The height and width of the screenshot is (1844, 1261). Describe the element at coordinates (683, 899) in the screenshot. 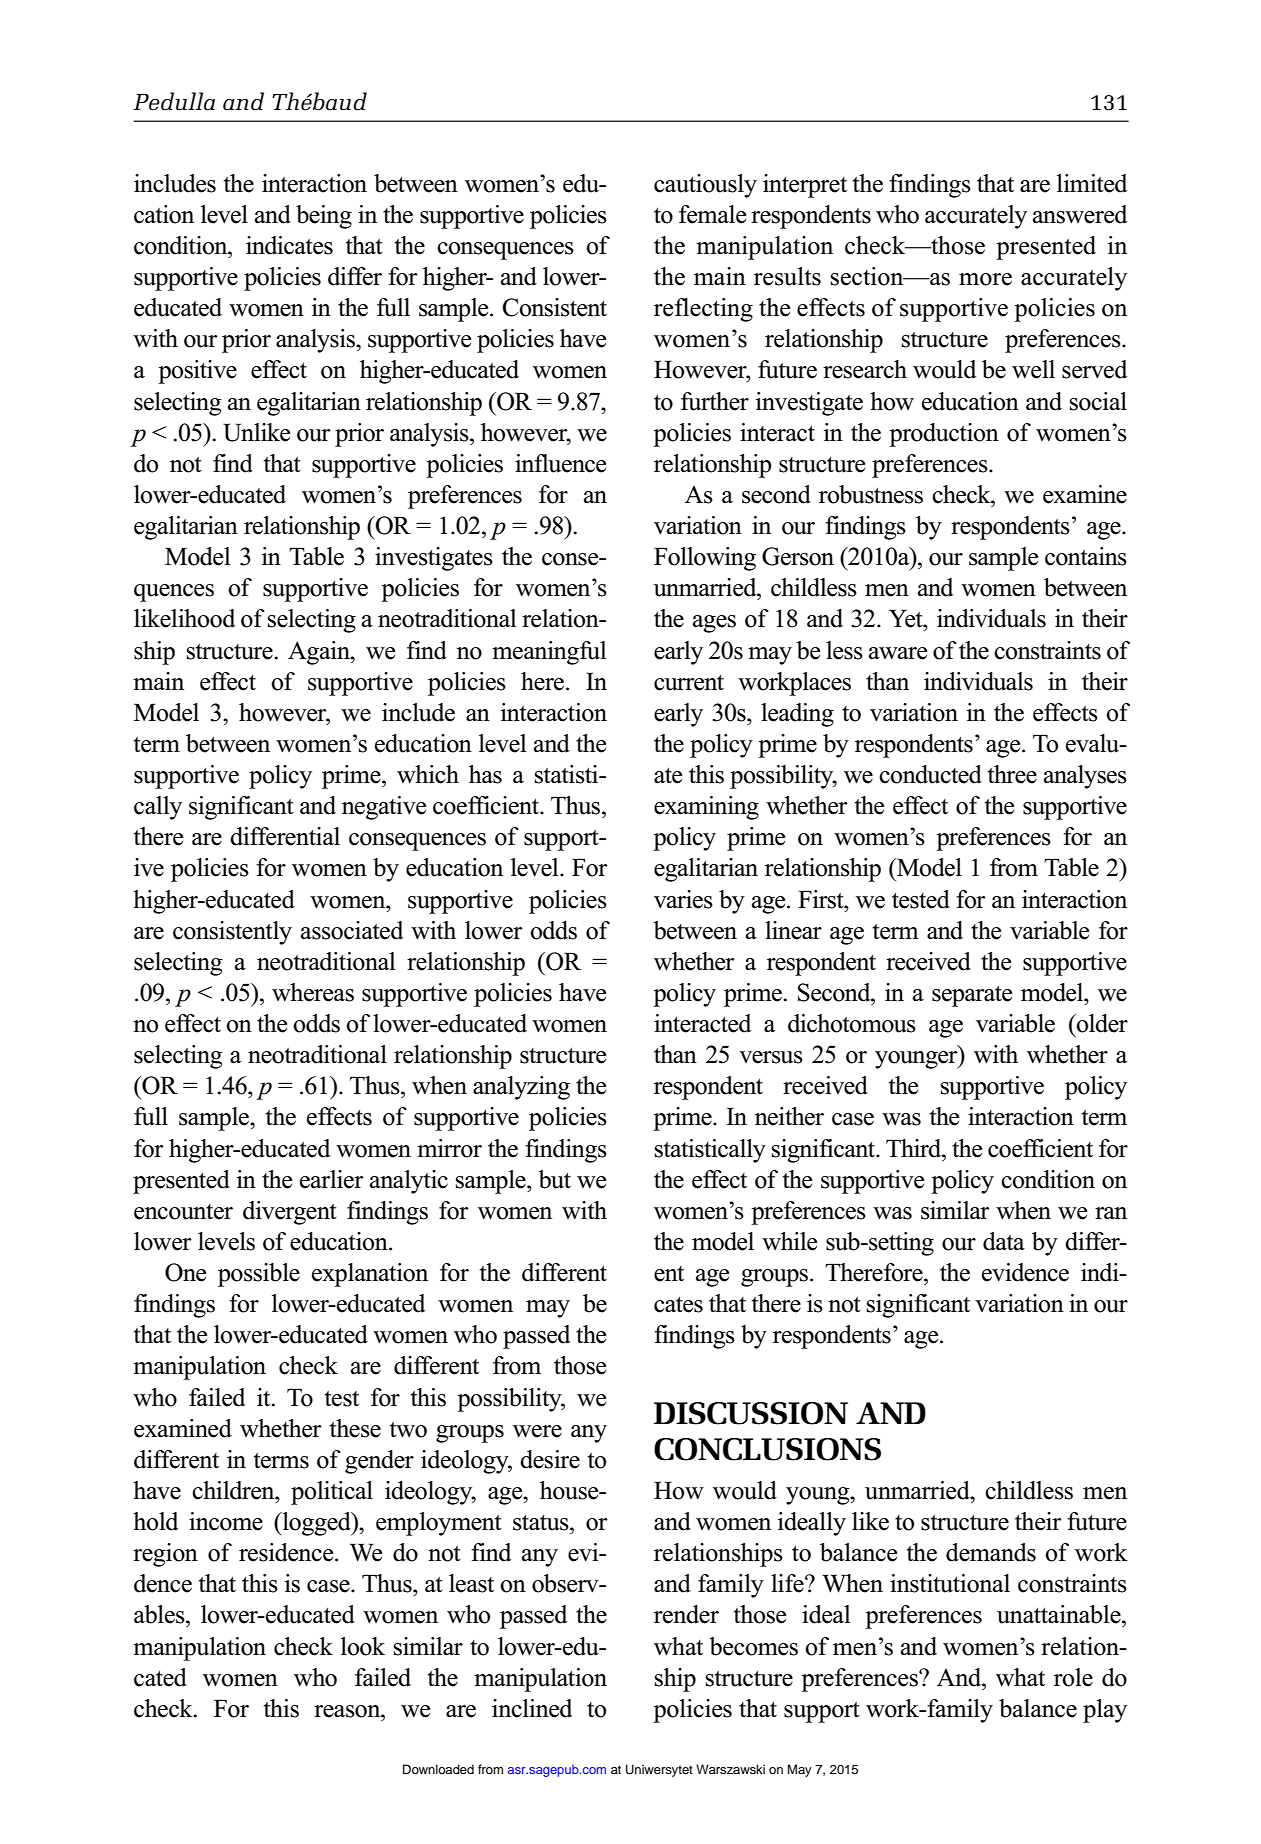

I see `varies` at that location.
